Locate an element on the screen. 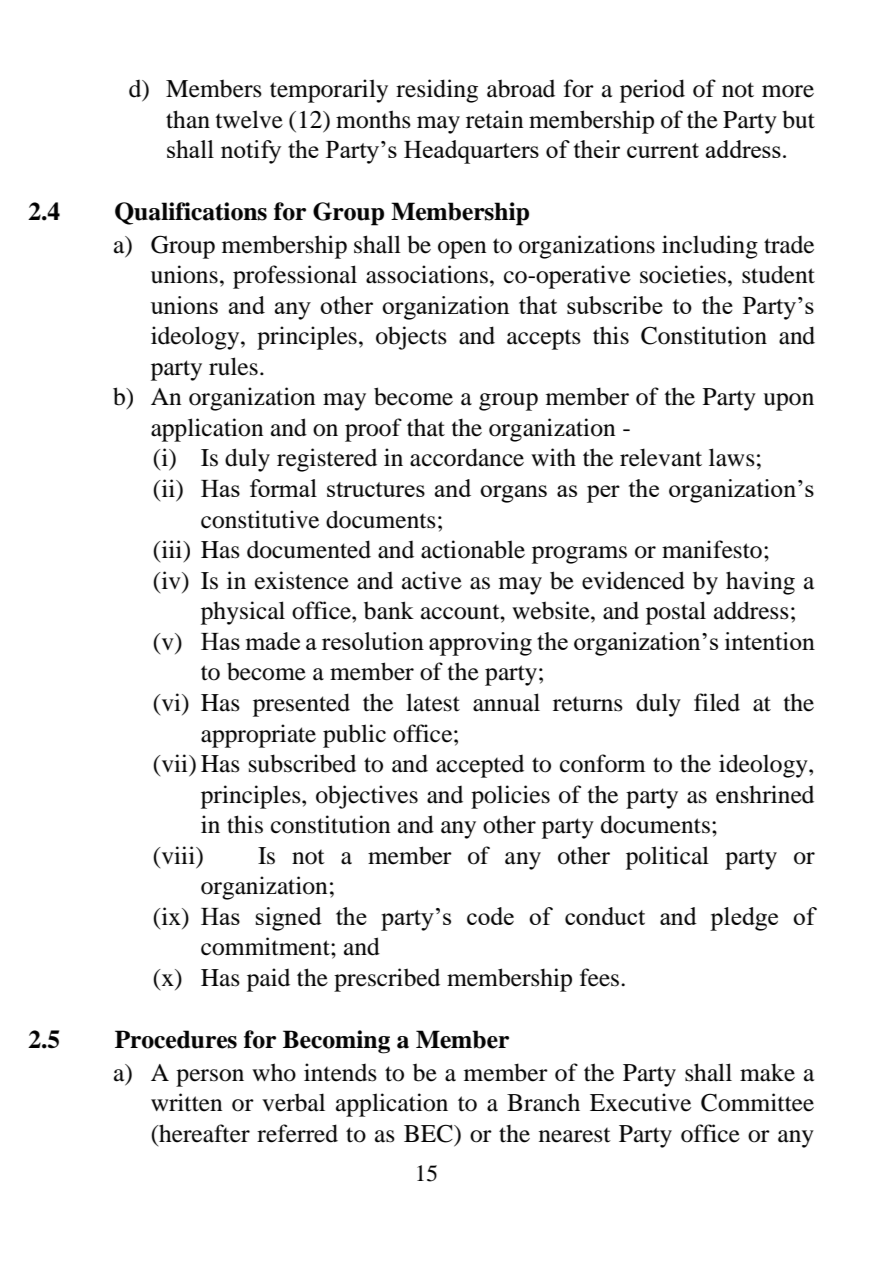 The height and width of the screenshot is (1264, 891). formal is located at coordinates (283, 488).
